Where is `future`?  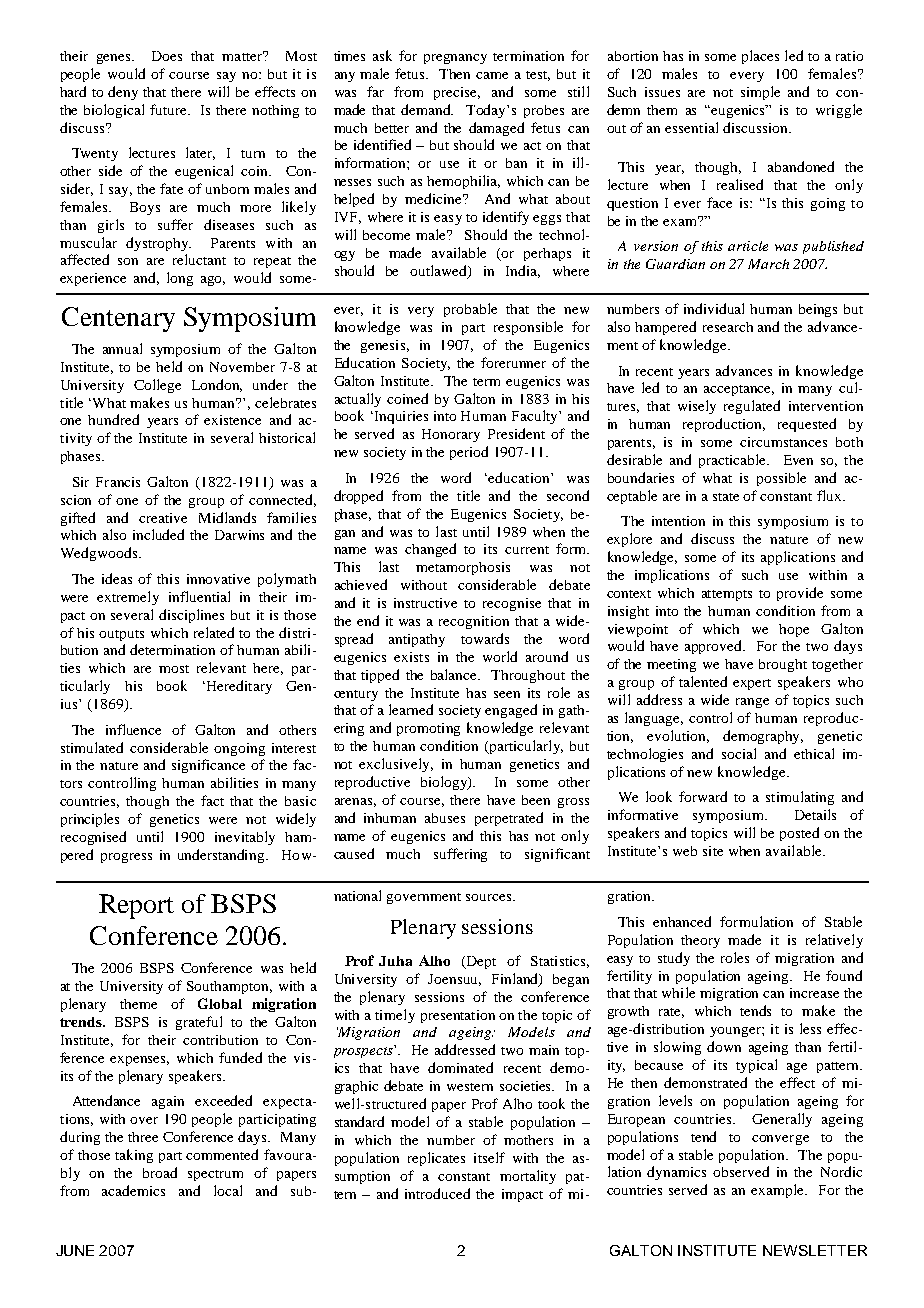 future is located at coordinates (170, 109).
